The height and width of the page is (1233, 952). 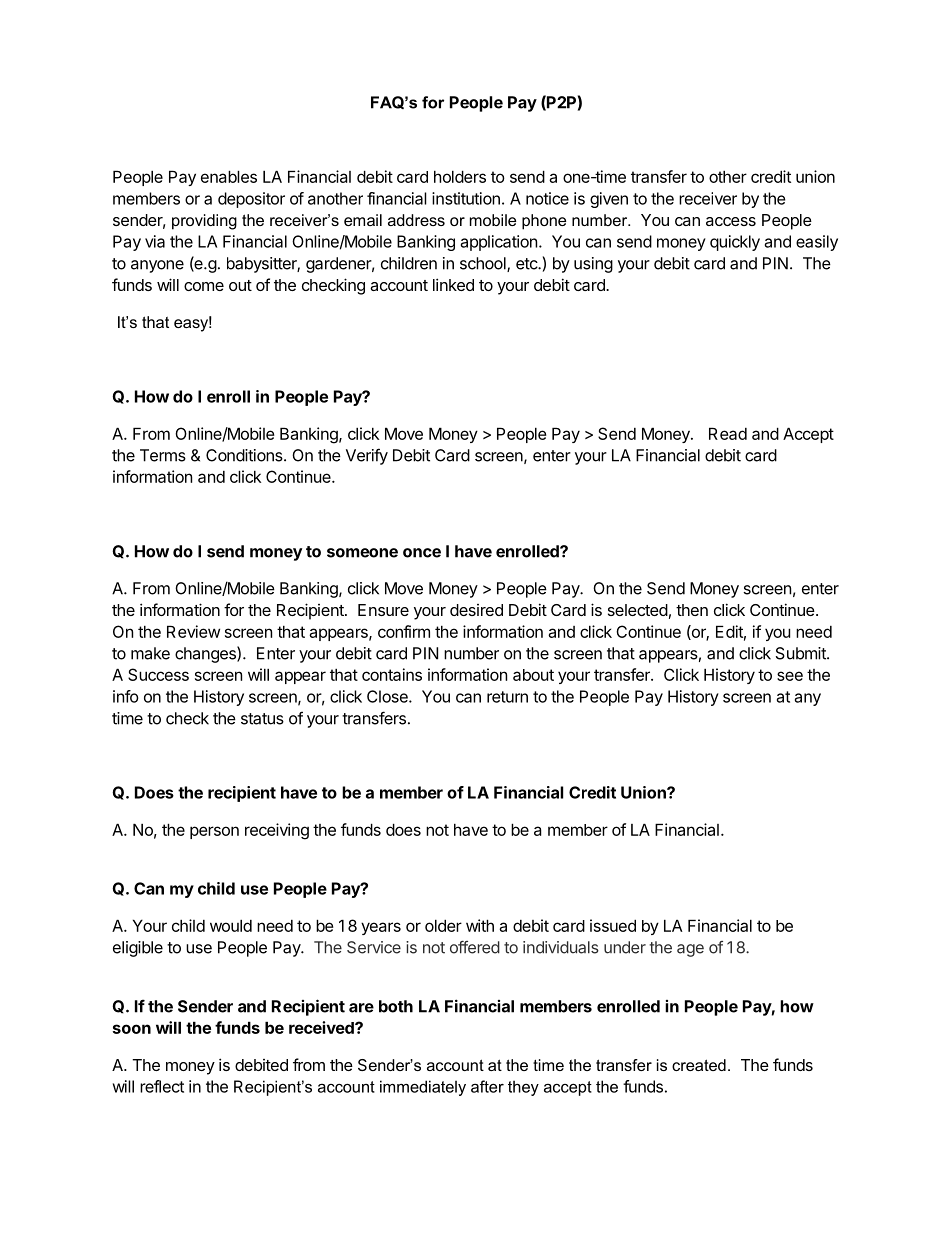 I want to click on after, so click(x=487, y=1086).
